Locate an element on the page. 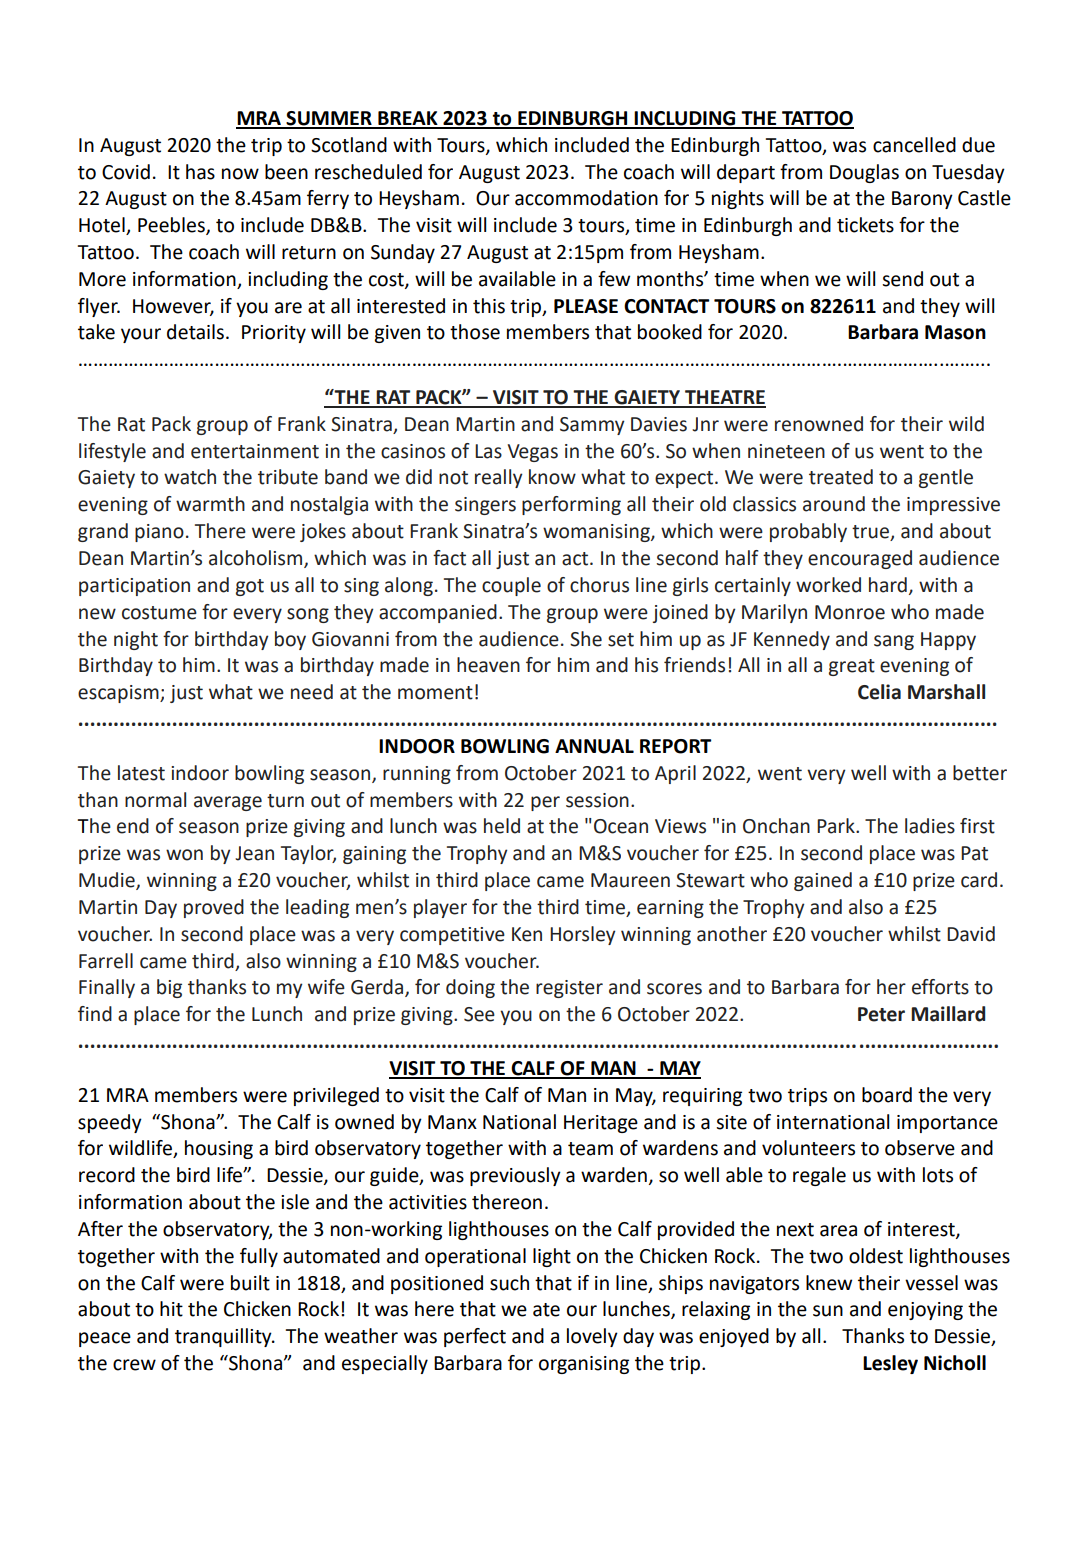 Image resolution: width=1090 pixels, height=1542 pixels. Peter is located at coordinates (881, 1014).
